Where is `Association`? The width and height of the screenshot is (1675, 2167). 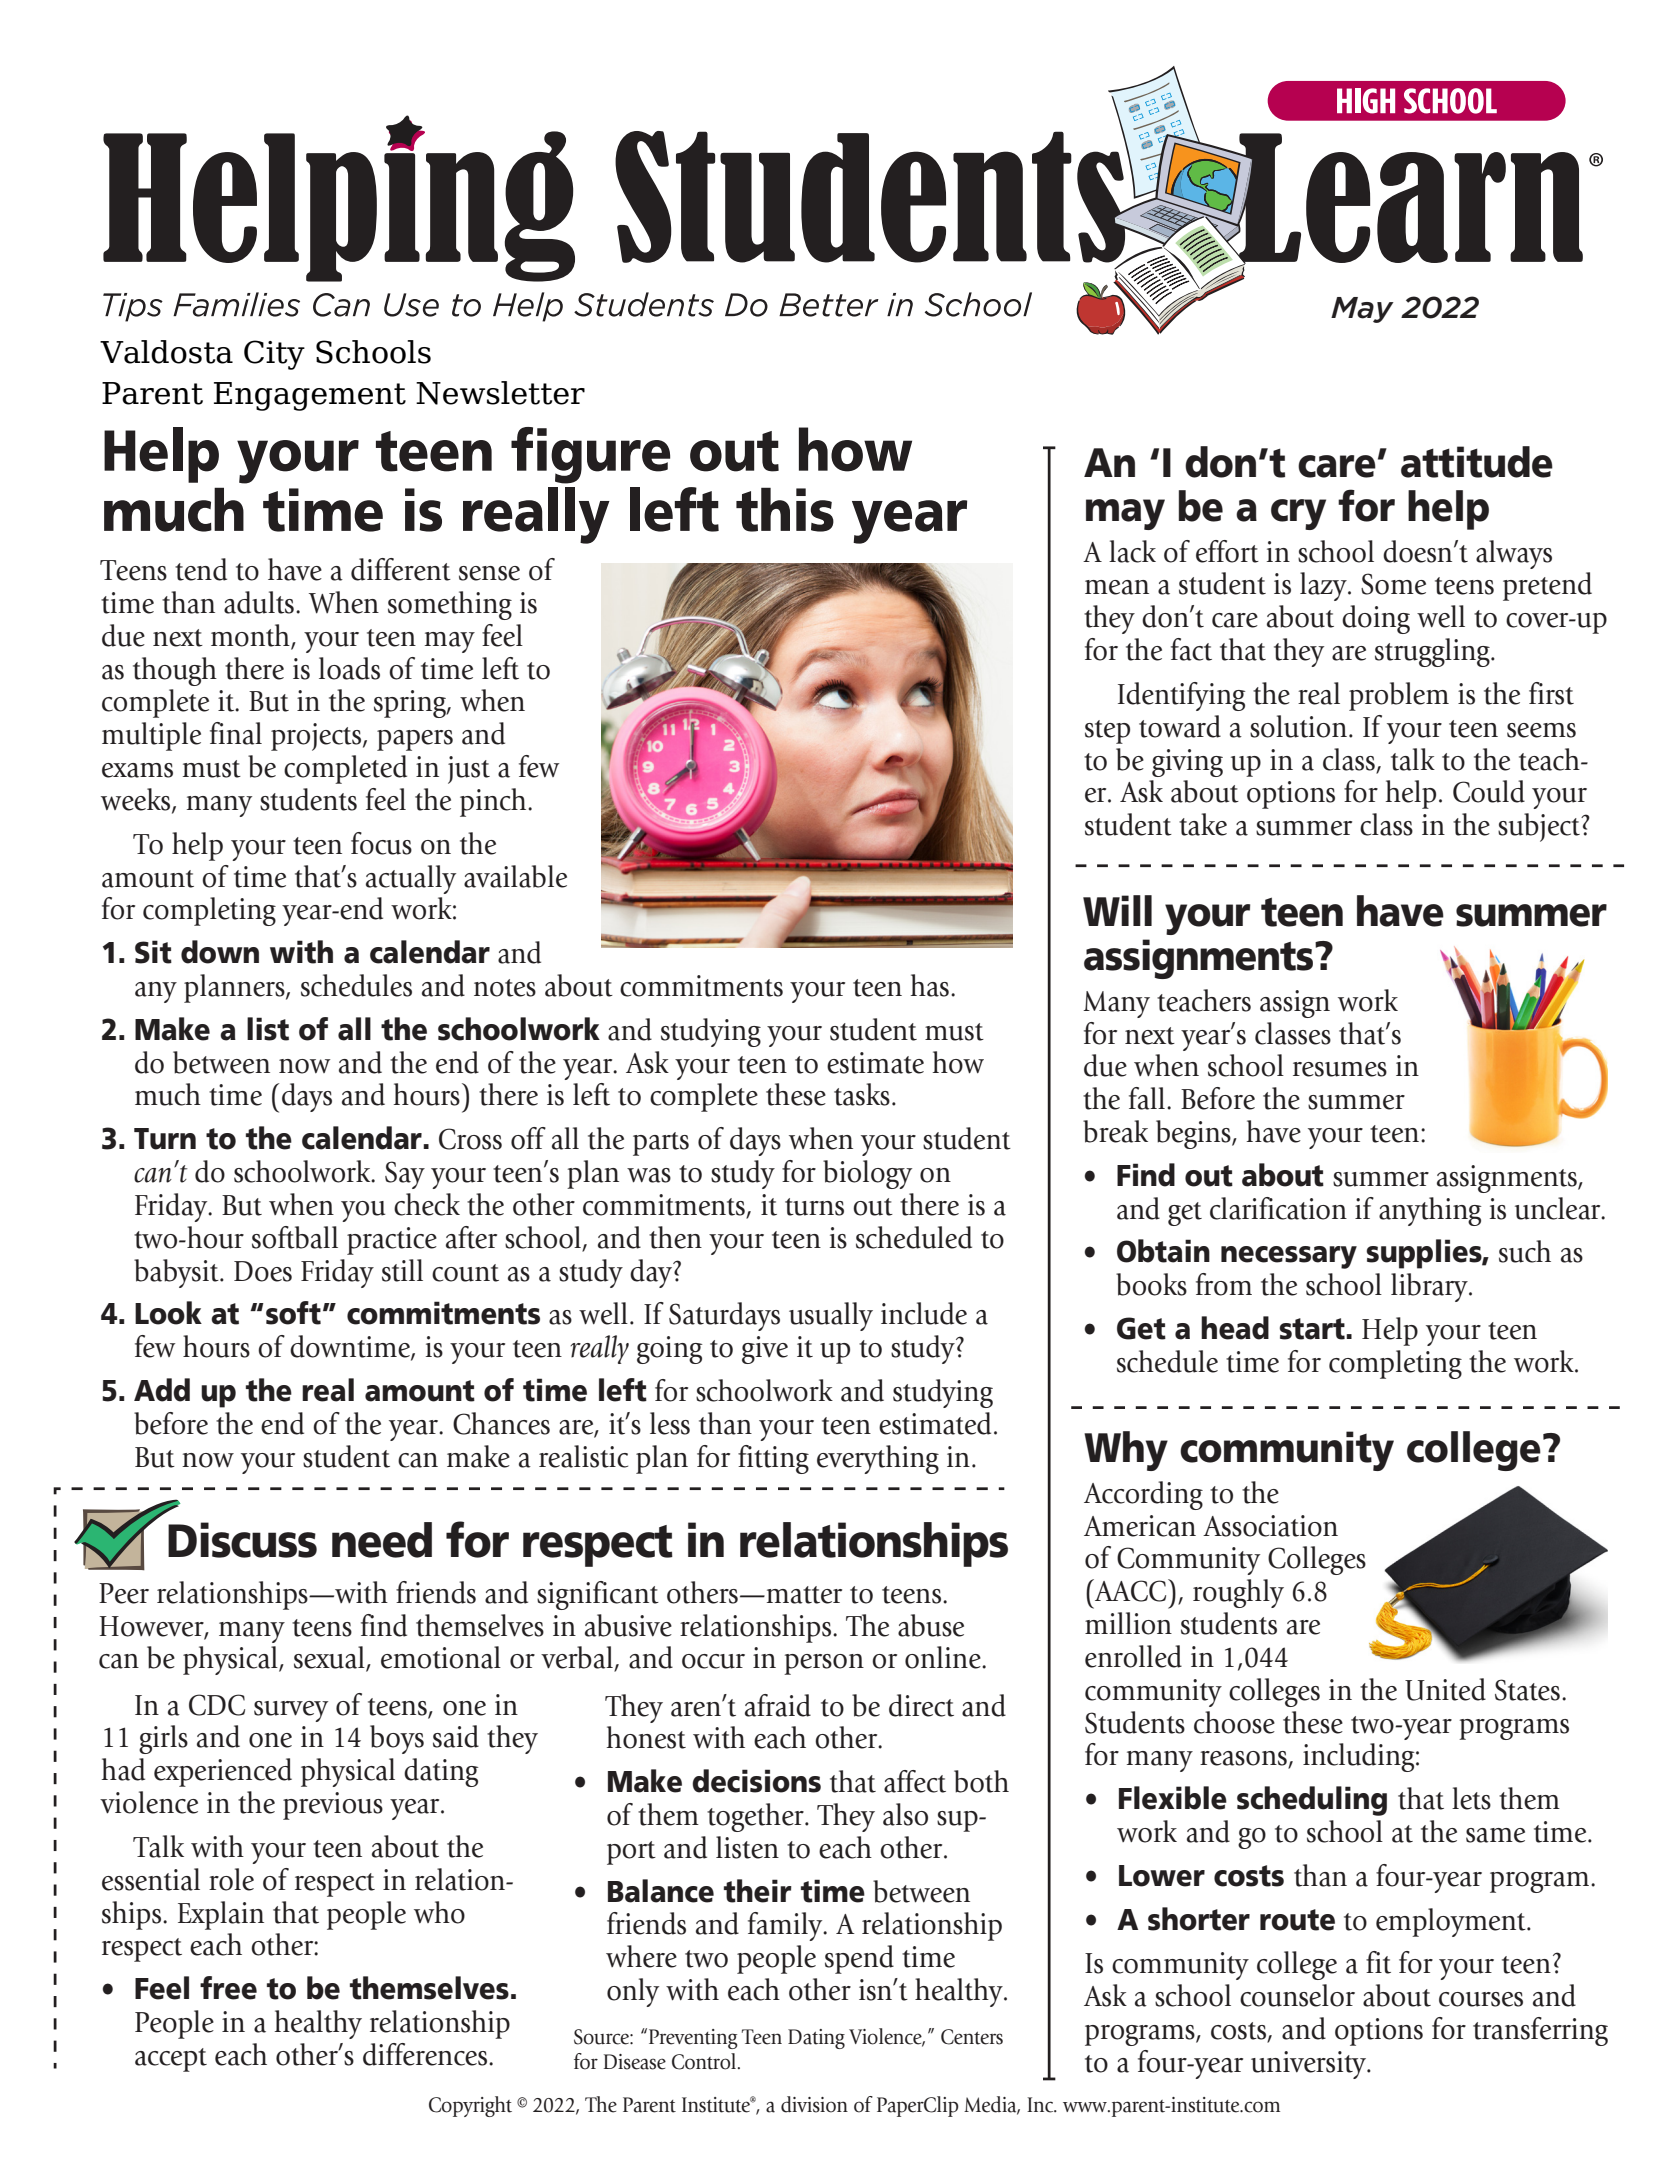 Association is located at coordinates (1270, 1526).
